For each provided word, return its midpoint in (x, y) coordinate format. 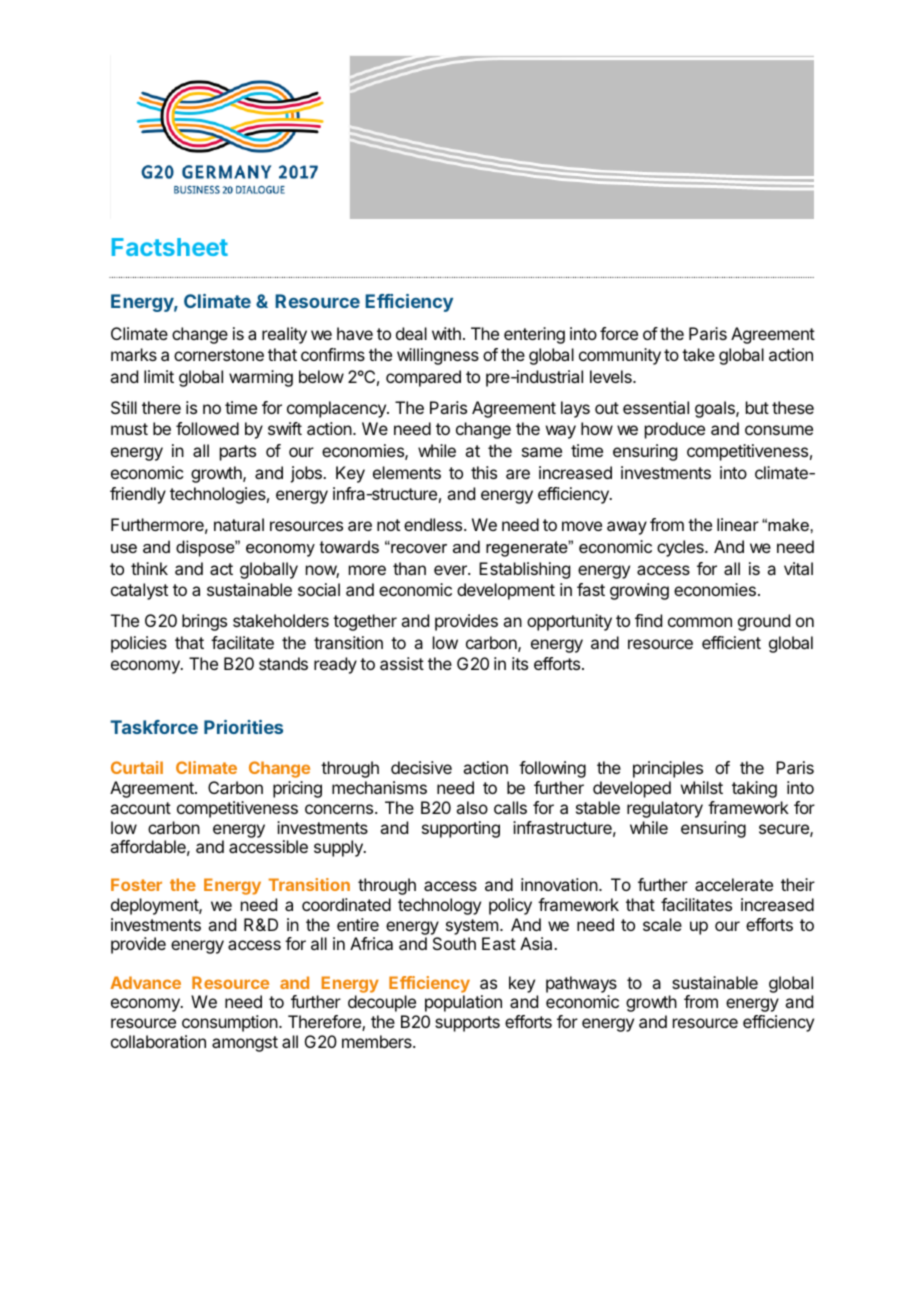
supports (467, 1024)
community (620, 356)
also (472, 807)
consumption (230, 1023)
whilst (702, 787)
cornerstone (219, 355)
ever (451, 570)
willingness (438, 356)
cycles (681, 548)
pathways (581, 984)
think (149, 568)
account (140, 808)
